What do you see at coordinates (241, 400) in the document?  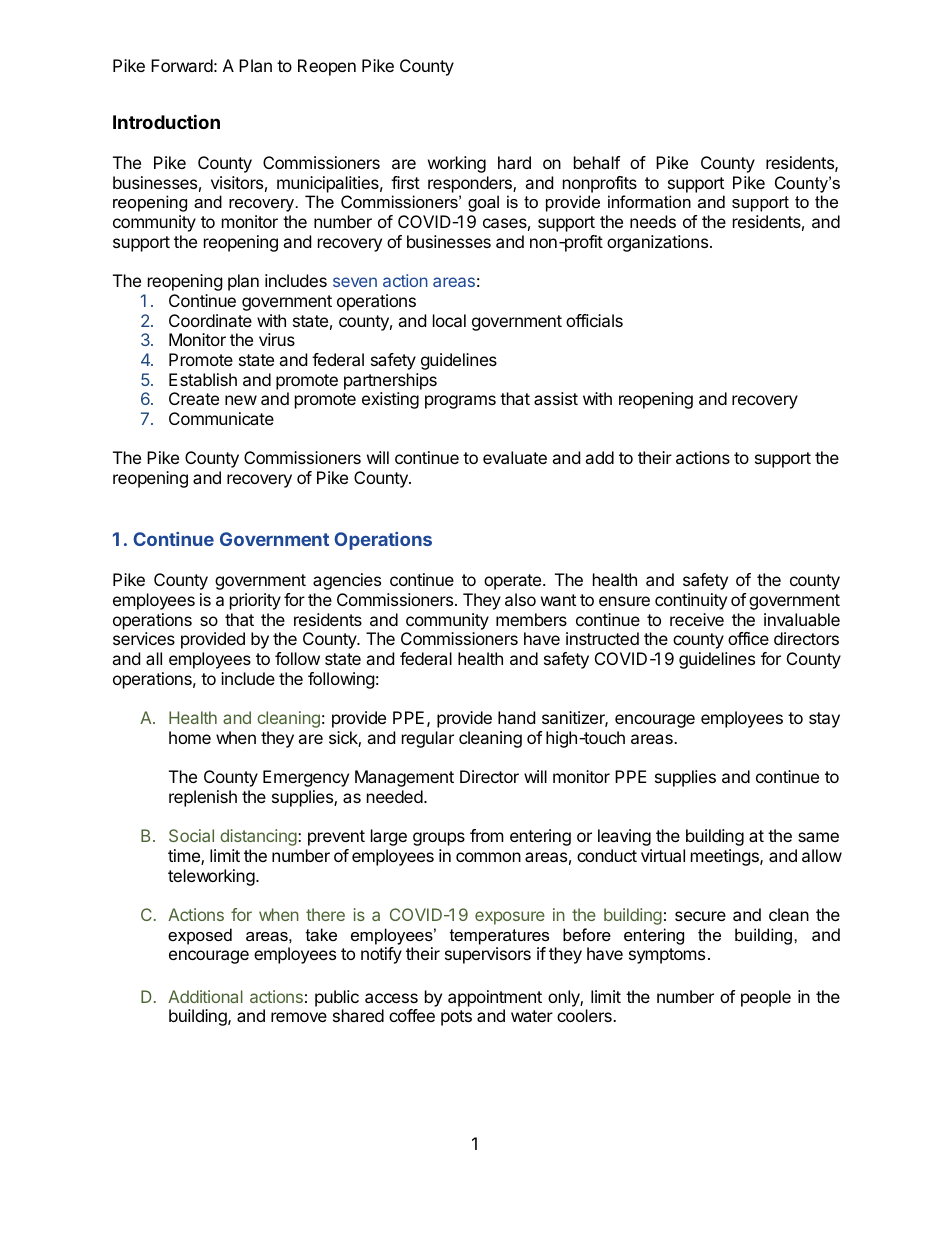 I see `new` at bounding box center [241, 400].
